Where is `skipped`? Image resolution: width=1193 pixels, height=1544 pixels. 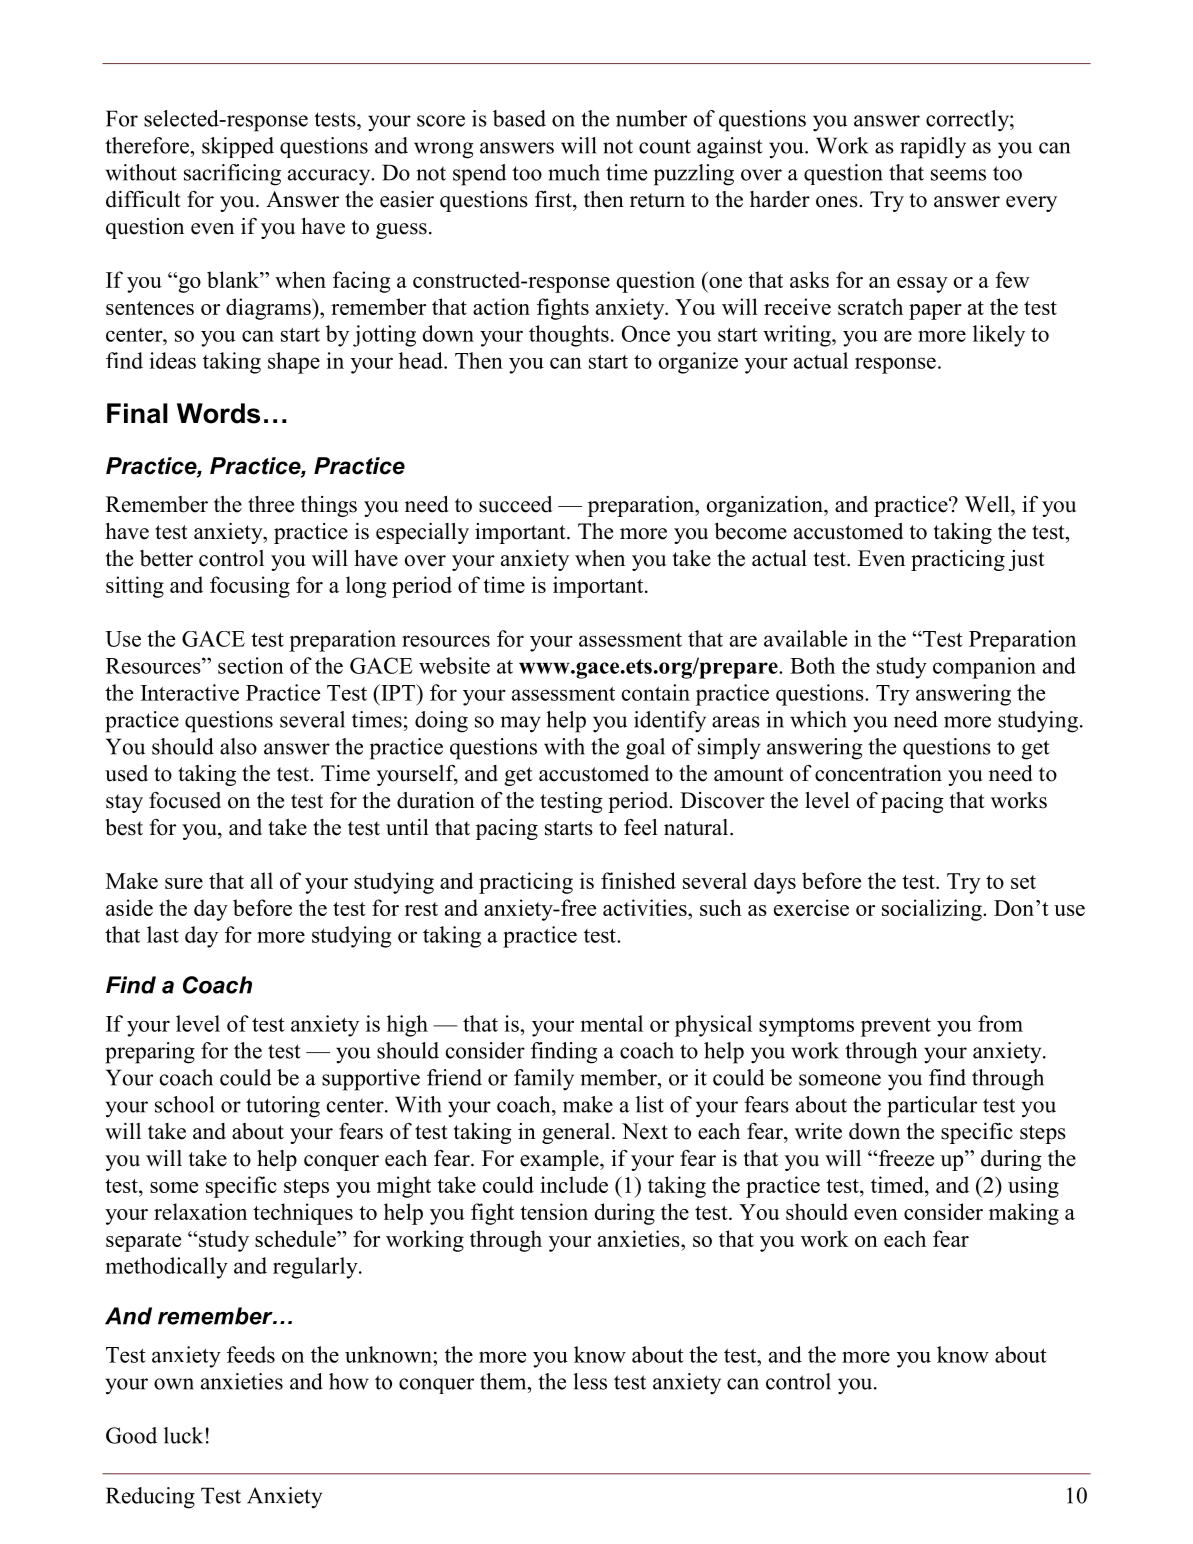
skipped is located at coordinates (238, 147).
